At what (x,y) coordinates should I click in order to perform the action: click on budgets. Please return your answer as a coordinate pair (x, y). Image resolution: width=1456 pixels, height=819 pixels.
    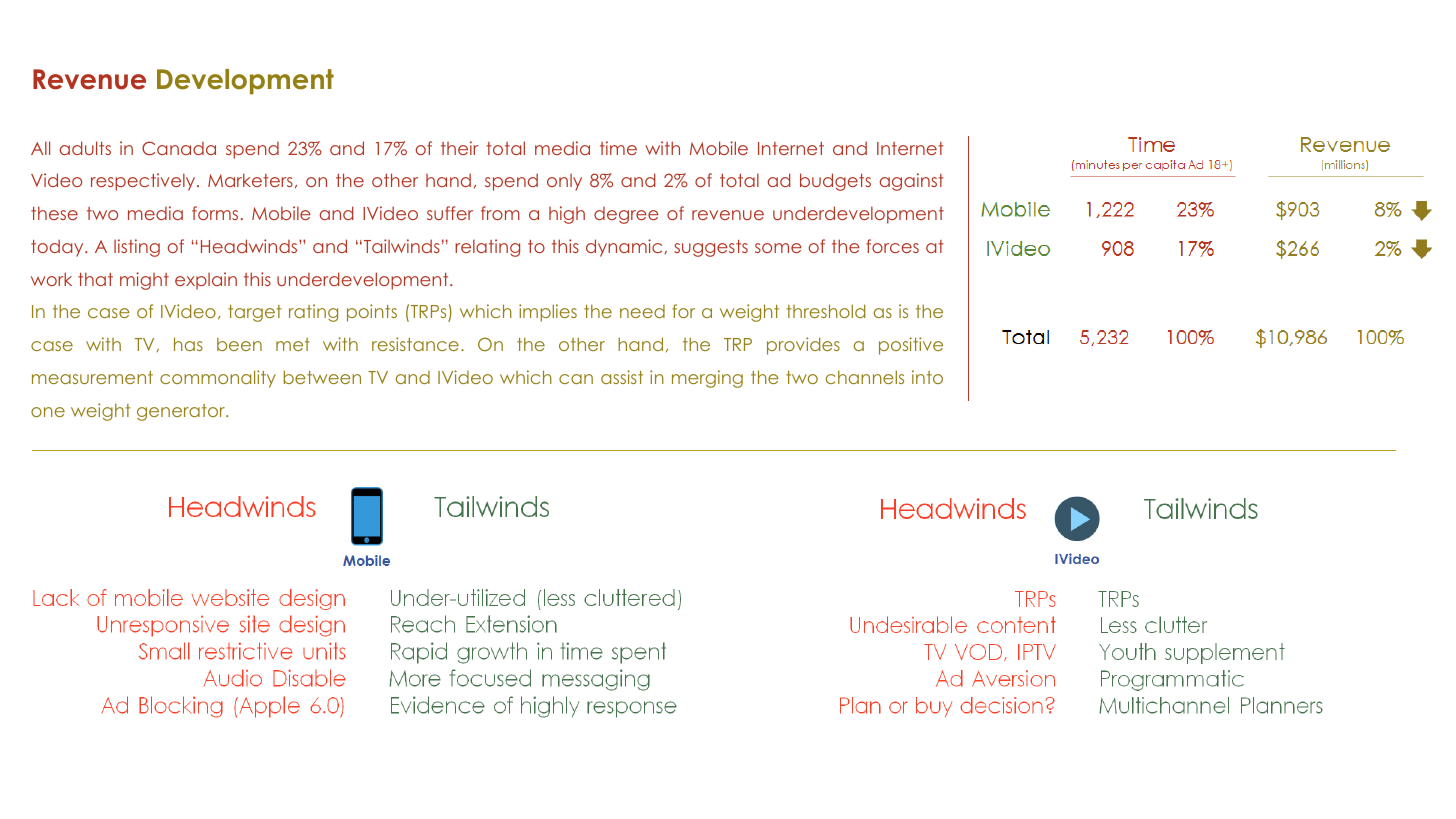
    Looking at the image, I should click on (835, 182).
